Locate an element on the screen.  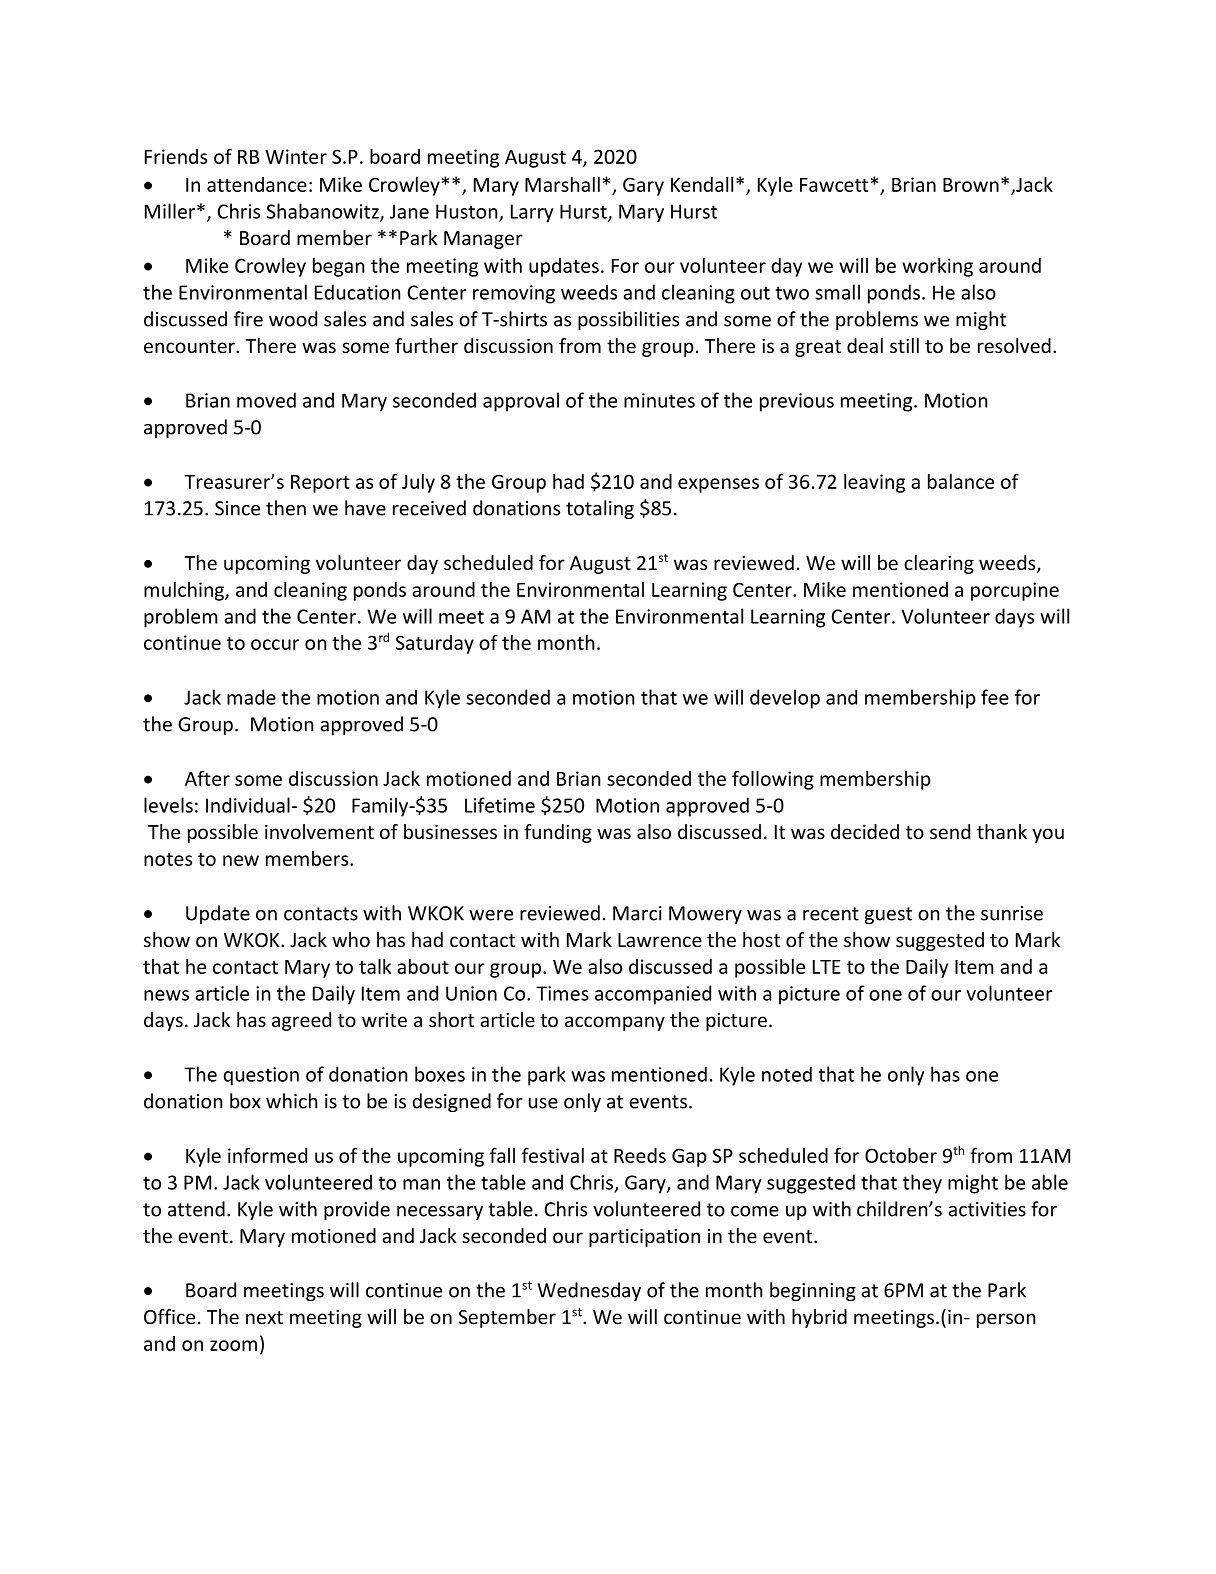
Marshall is located at coordinates (562, 184).
